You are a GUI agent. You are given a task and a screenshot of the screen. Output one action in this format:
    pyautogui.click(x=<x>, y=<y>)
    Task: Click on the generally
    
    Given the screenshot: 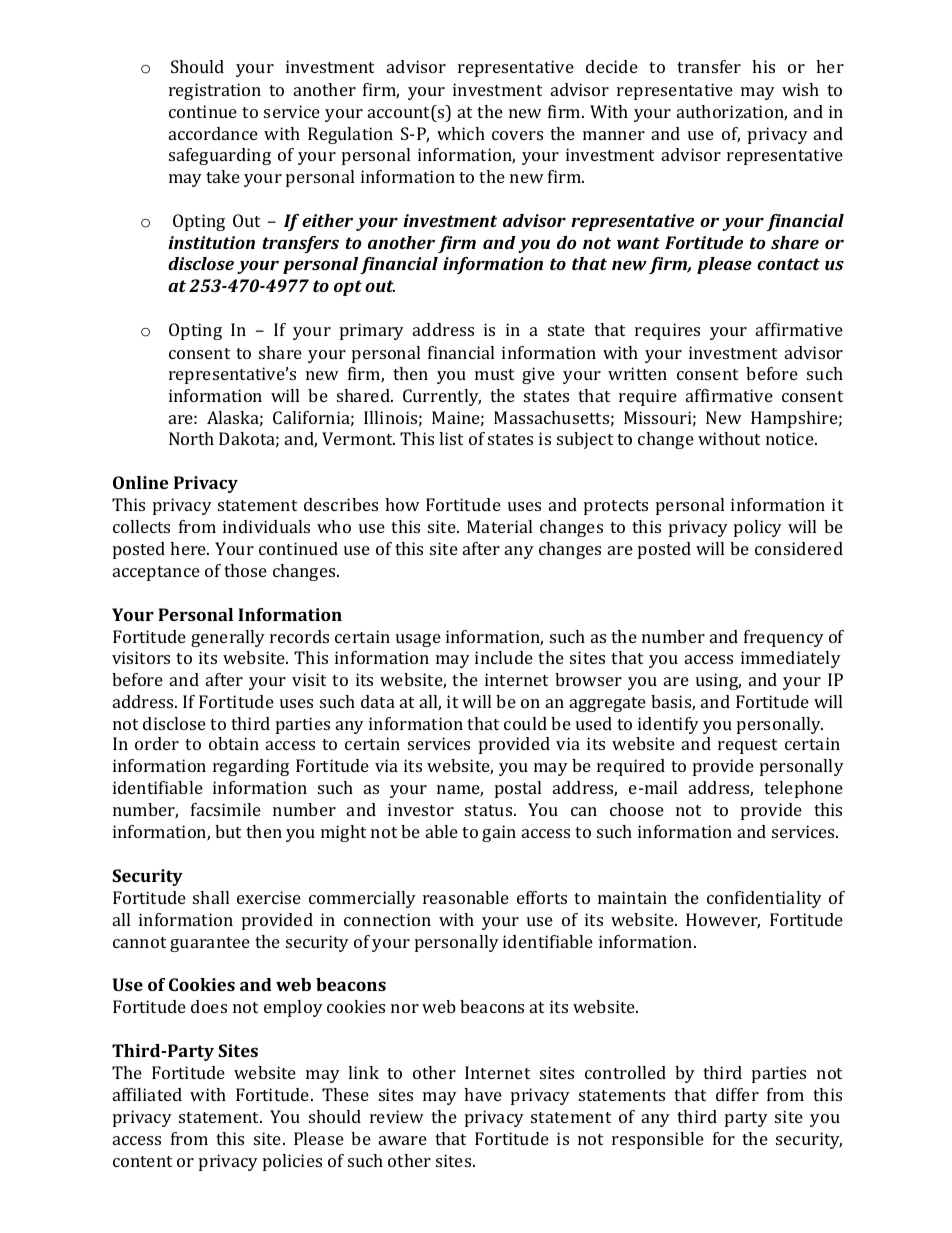 What is the action you would take?
    pyautogui.click(x=228, y=638)
